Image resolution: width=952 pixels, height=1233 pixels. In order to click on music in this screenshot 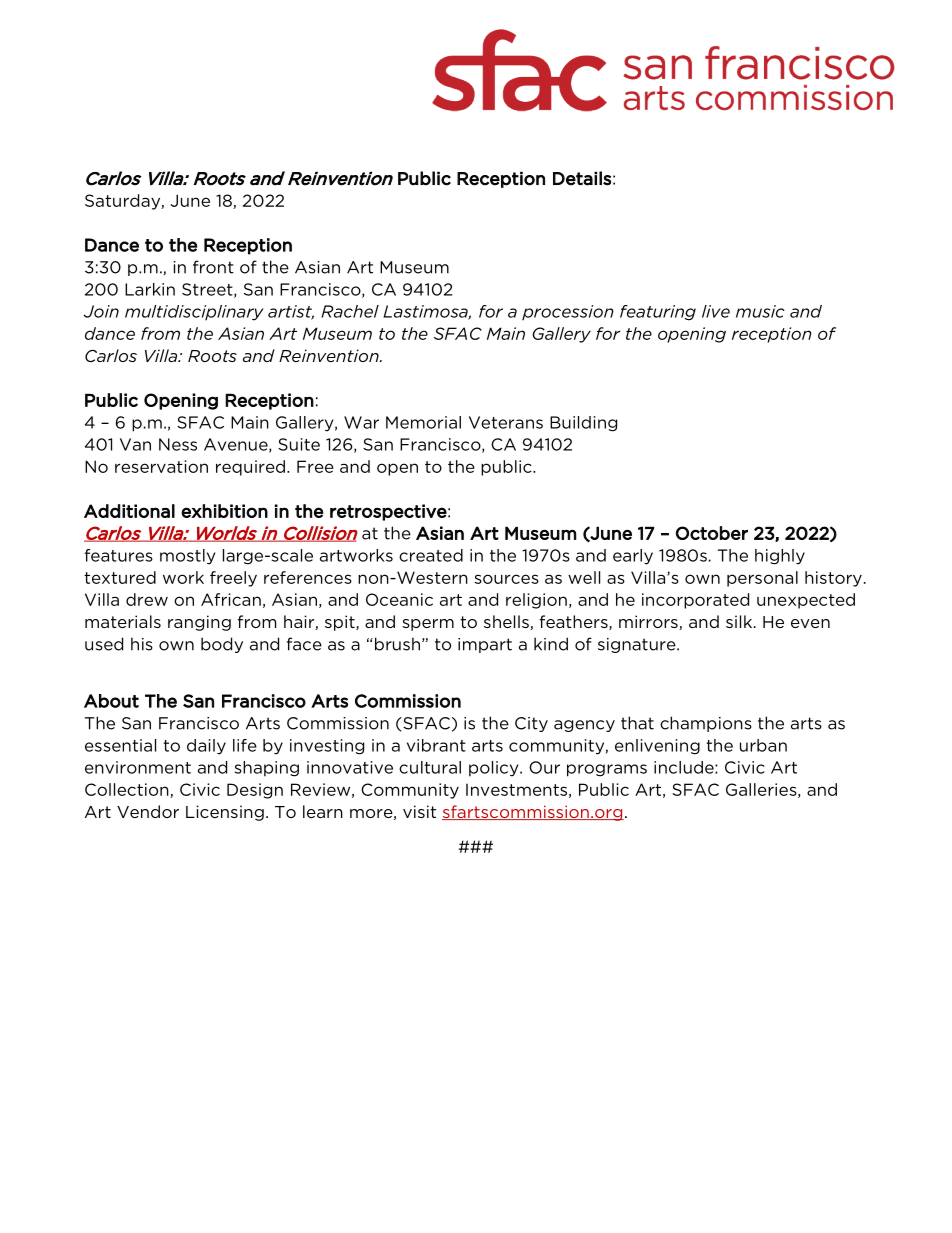, I will do `click(760, 311)`.
